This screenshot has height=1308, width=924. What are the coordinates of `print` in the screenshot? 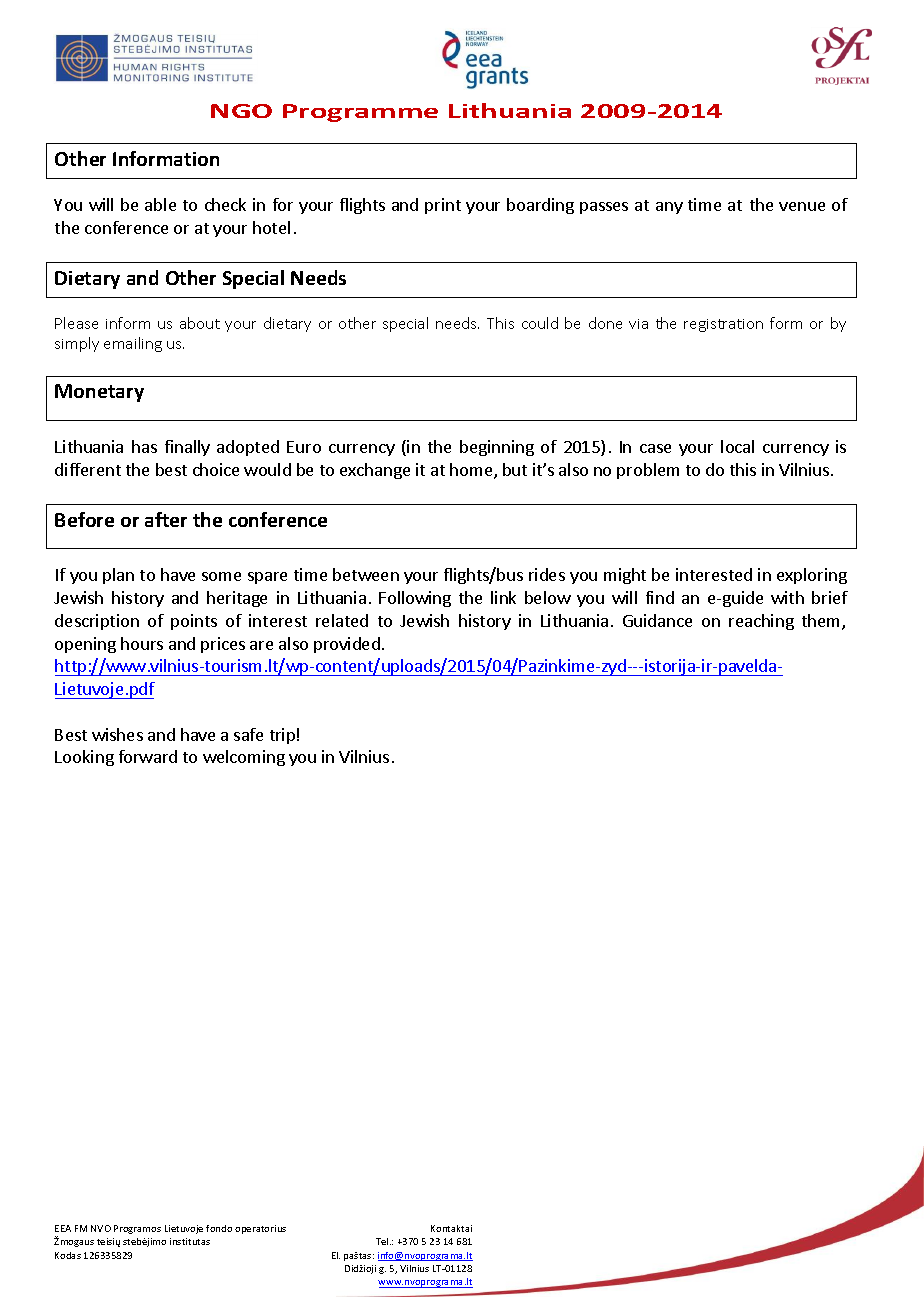 It's located at (443, 206).
